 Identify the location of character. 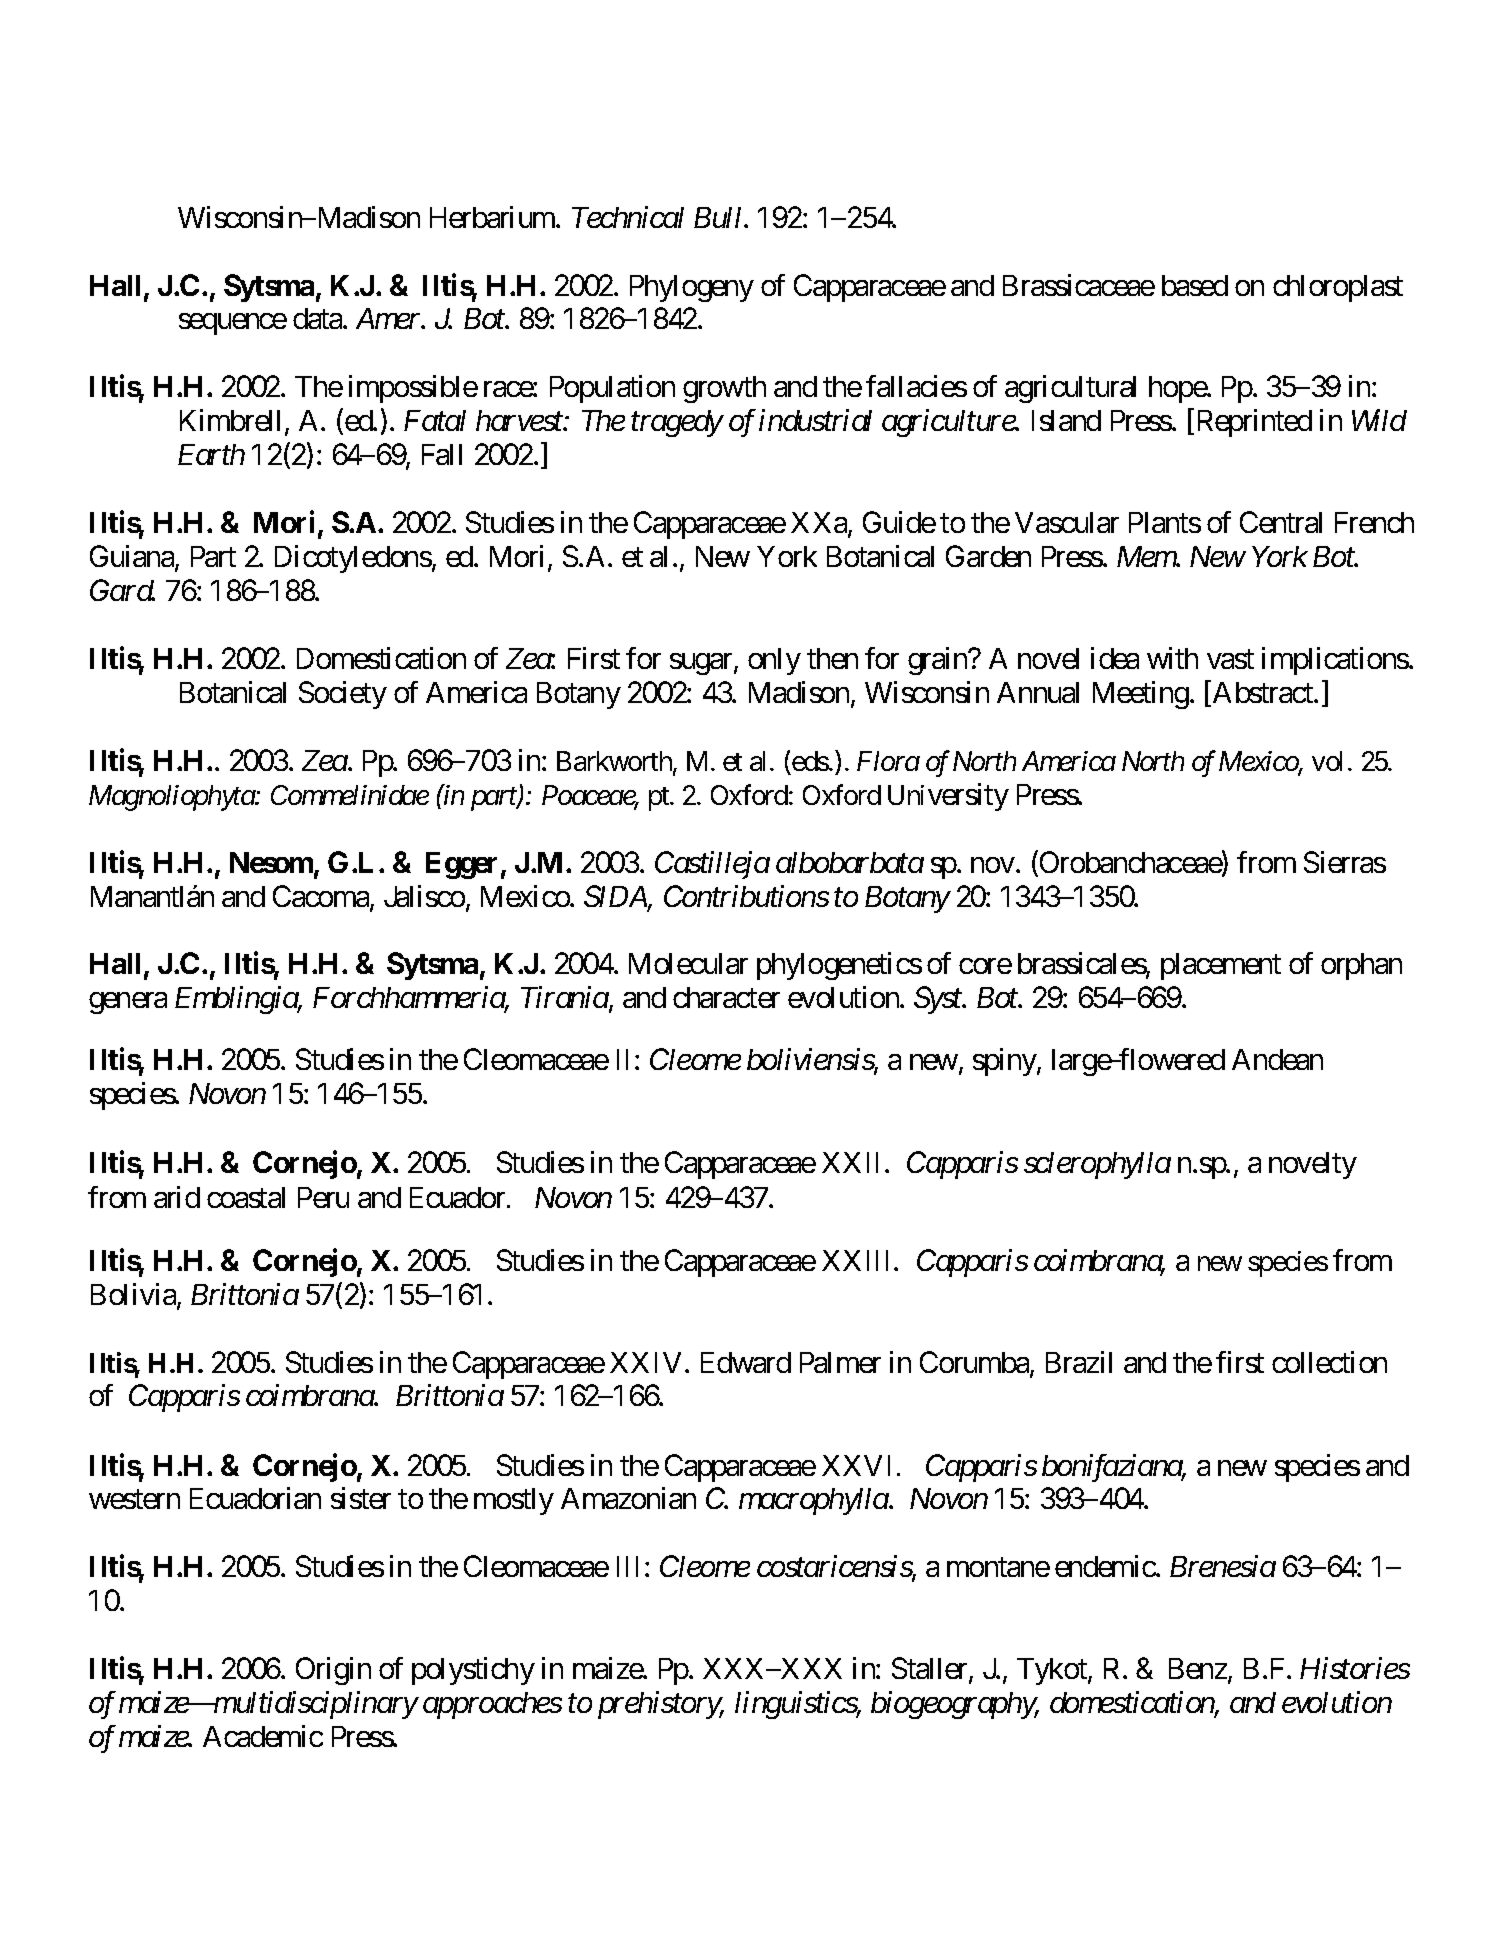
(726, 997).
